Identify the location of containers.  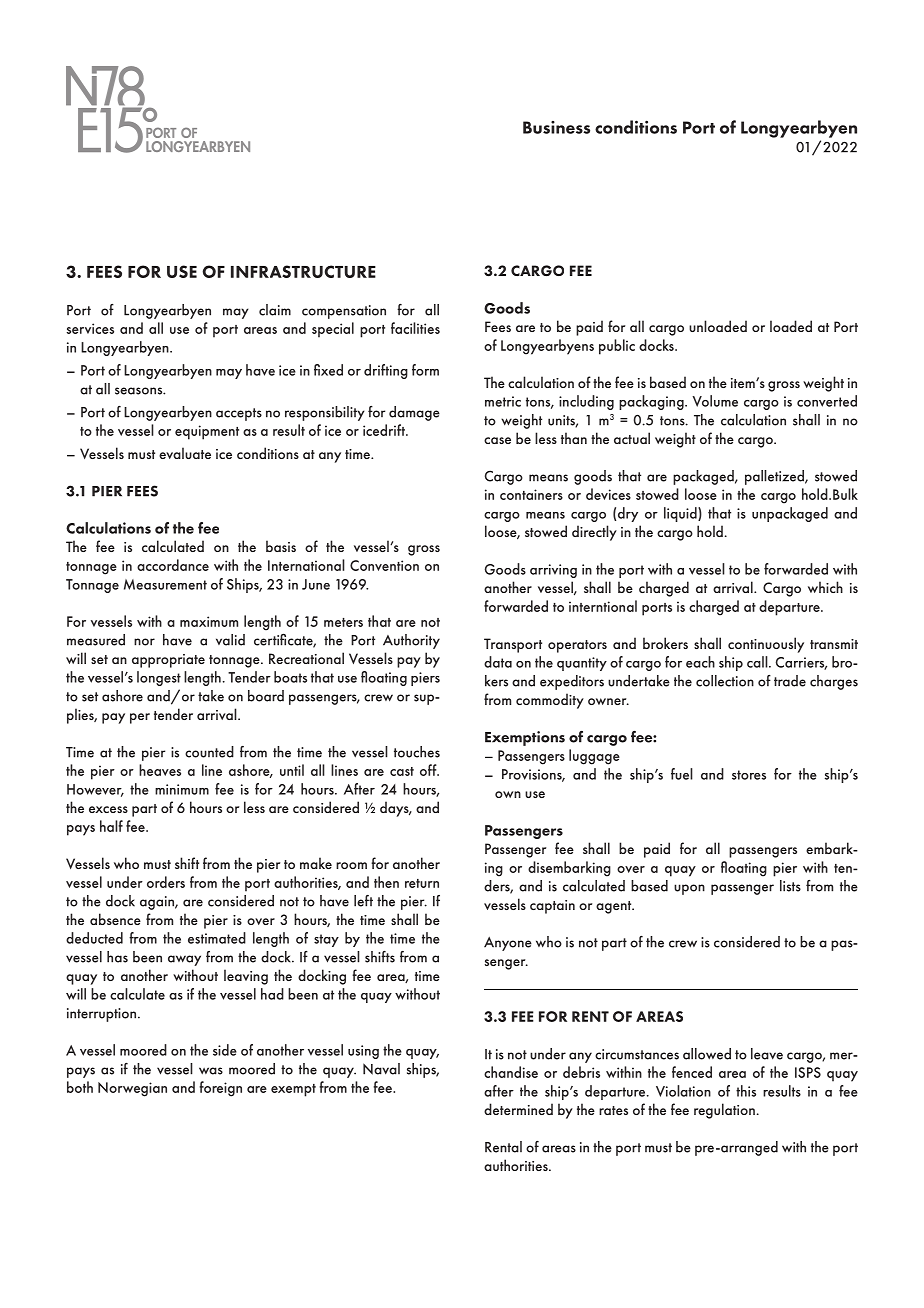
(531, 494).
